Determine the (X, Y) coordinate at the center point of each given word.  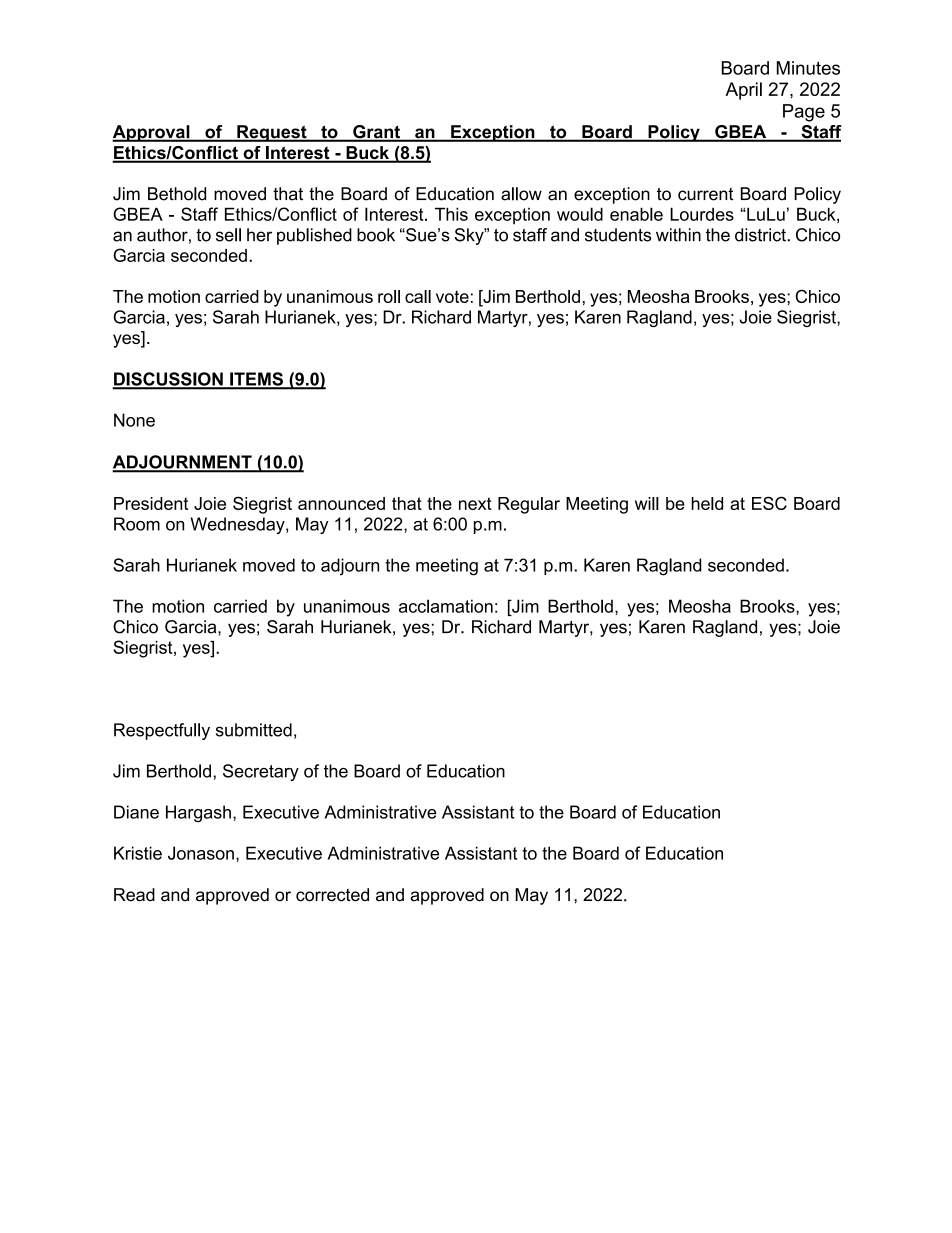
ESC (769, 503)
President (151, 503)
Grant (376, 133)
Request (272, 133)
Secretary (261, 772)
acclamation (446, 606)
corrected (332, 895)
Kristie (138, 853)
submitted (254, 730)
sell (228, 235)
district (761, 235)
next (475, 503)
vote (452, 296)
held (707, 503)
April (743, 91)
